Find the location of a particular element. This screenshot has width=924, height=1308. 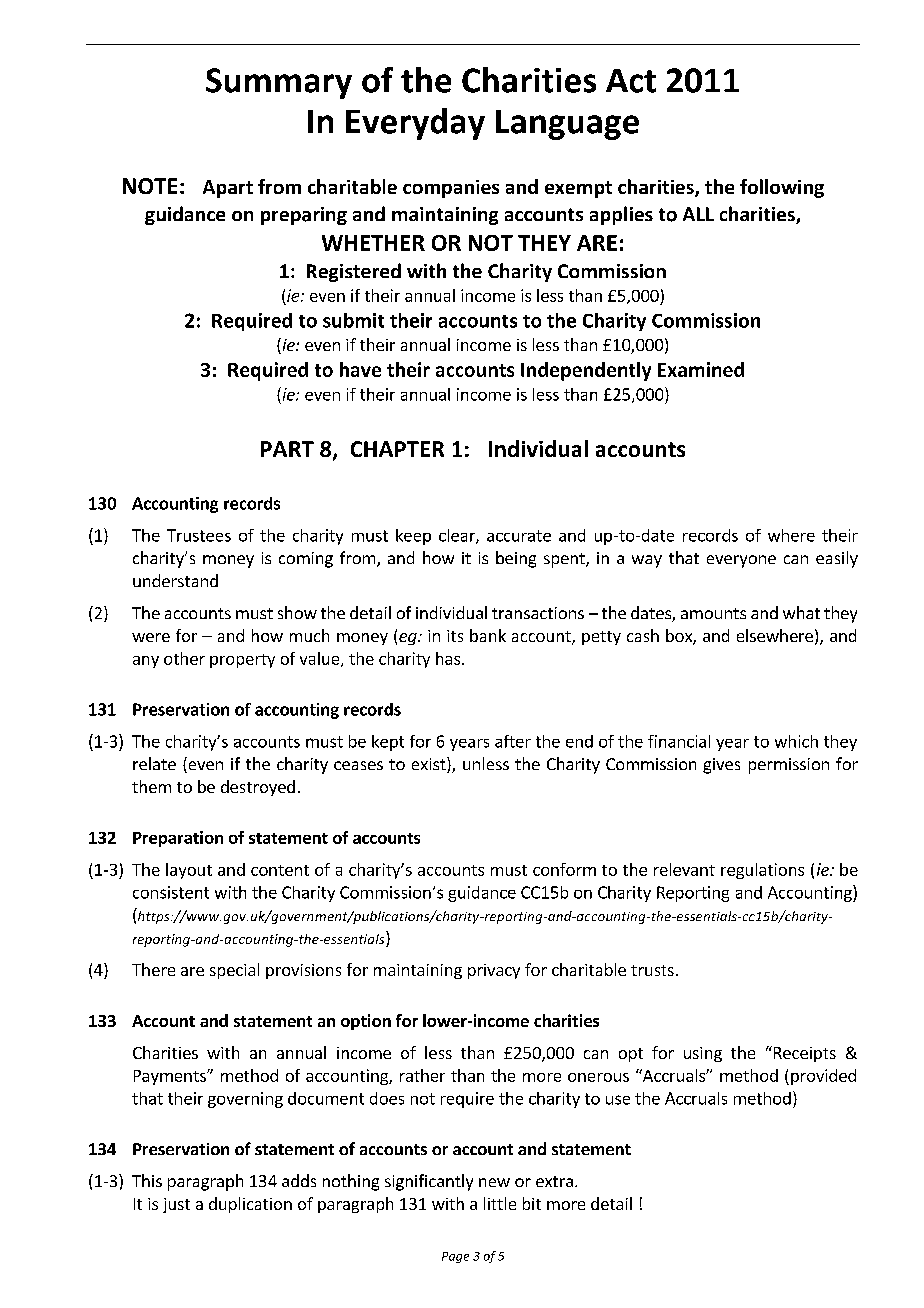

little is located at coordinates (500, 1203).
